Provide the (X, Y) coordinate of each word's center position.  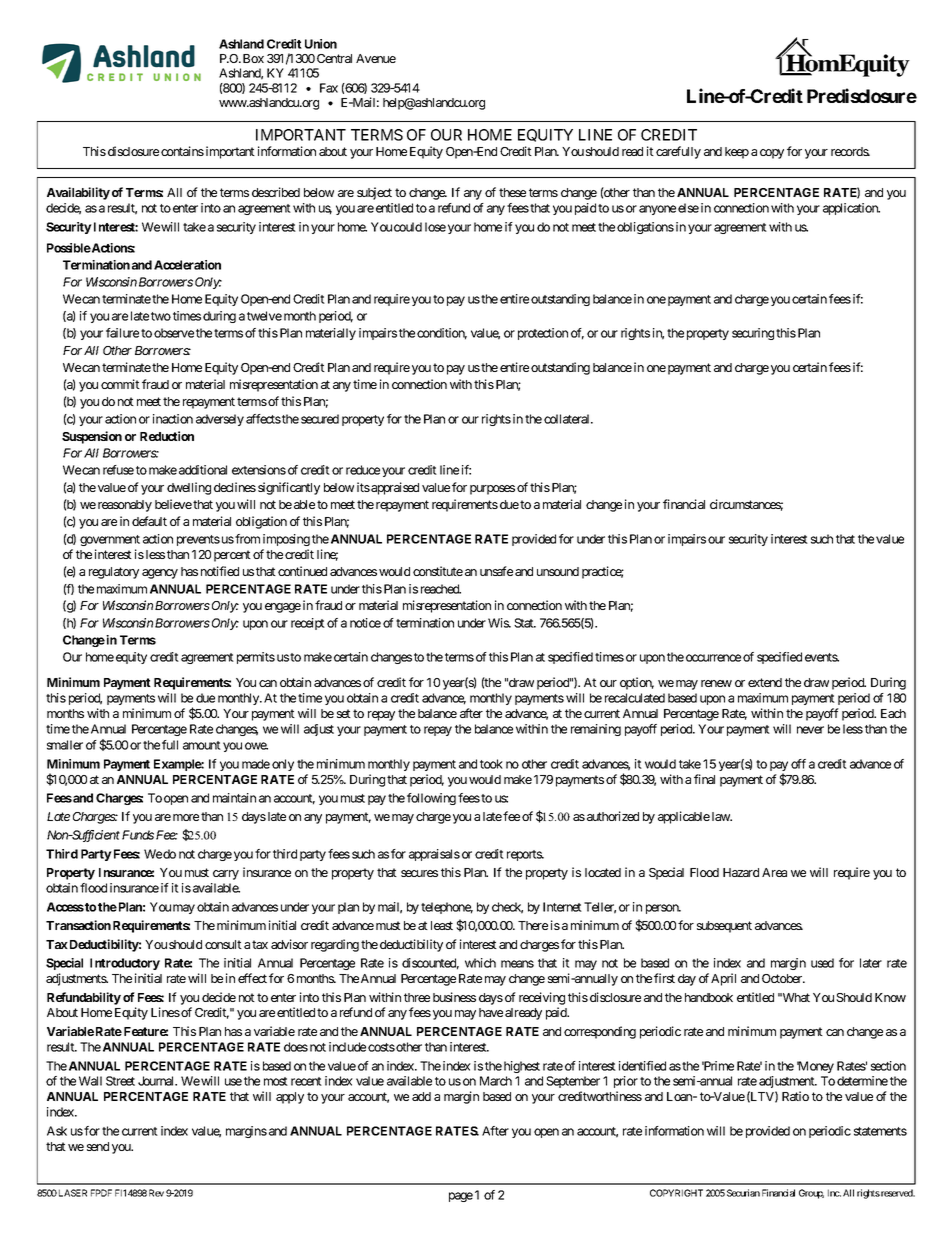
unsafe (496, 571)
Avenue (376, 58)
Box (253, 58)
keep (737, 153)
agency (160, 574)
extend (765, 682)
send (98, 1146)
